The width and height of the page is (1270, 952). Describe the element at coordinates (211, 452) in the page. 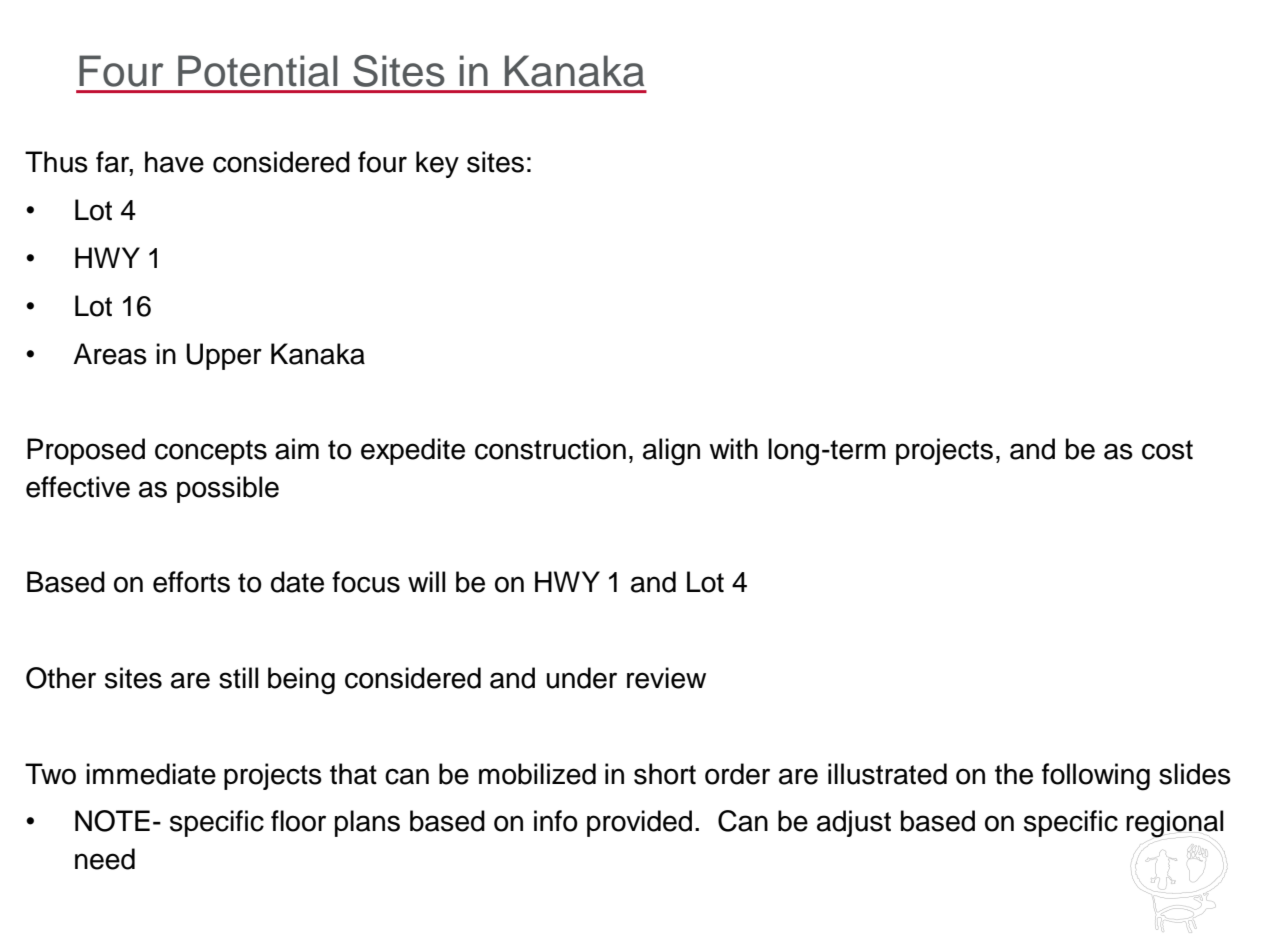

I see `concepts` at that location.
